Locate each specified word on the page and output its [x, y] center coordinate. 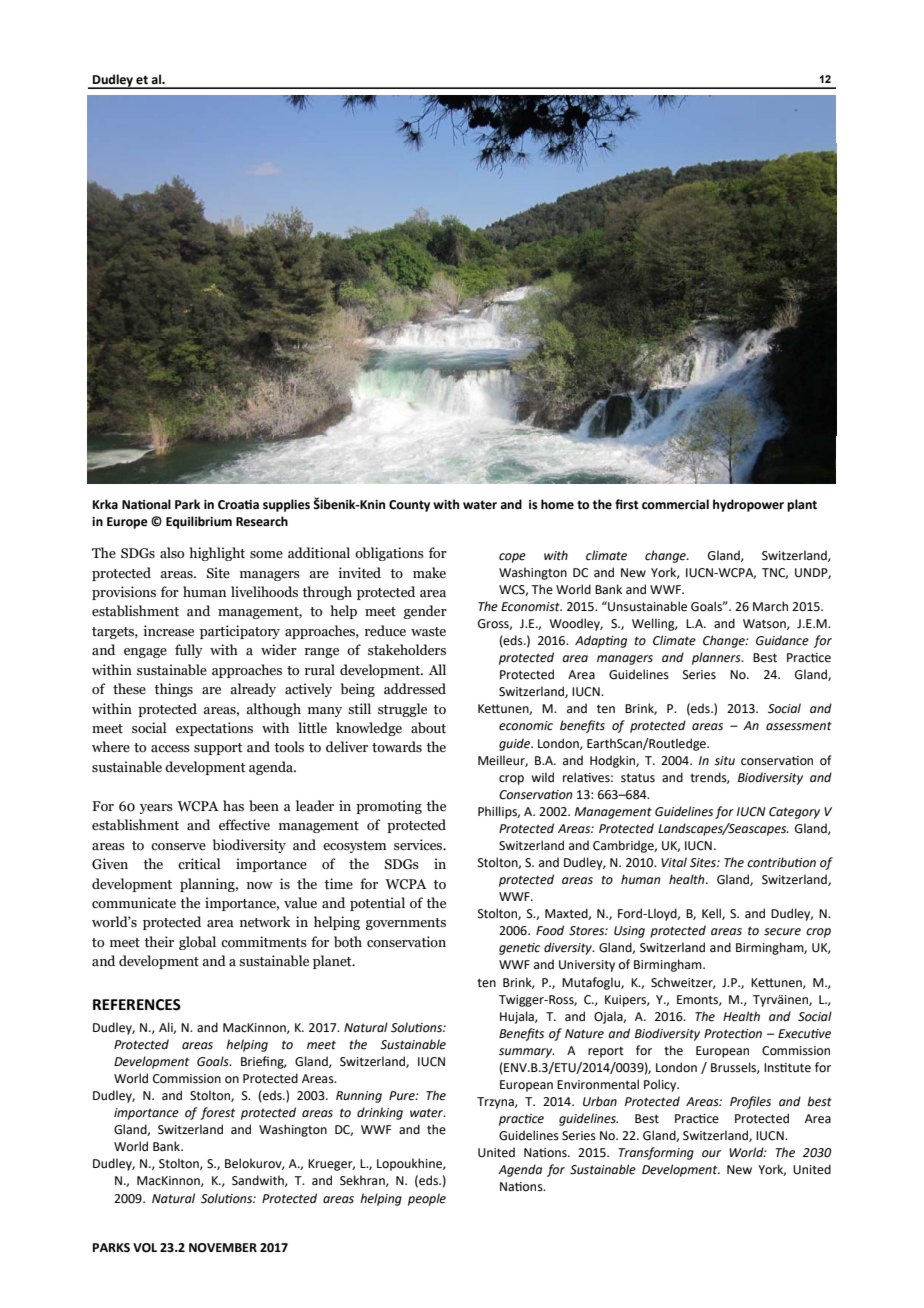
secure [782, 932]
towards [397, 747]
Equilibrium [199, 522]
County [409, 506]
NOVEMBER [223, 1248]
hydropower [748, 505]
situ [724, 761]
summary [527, 1053]
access [170, 749]
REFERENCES [137, 1005]
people [427, 1199]
